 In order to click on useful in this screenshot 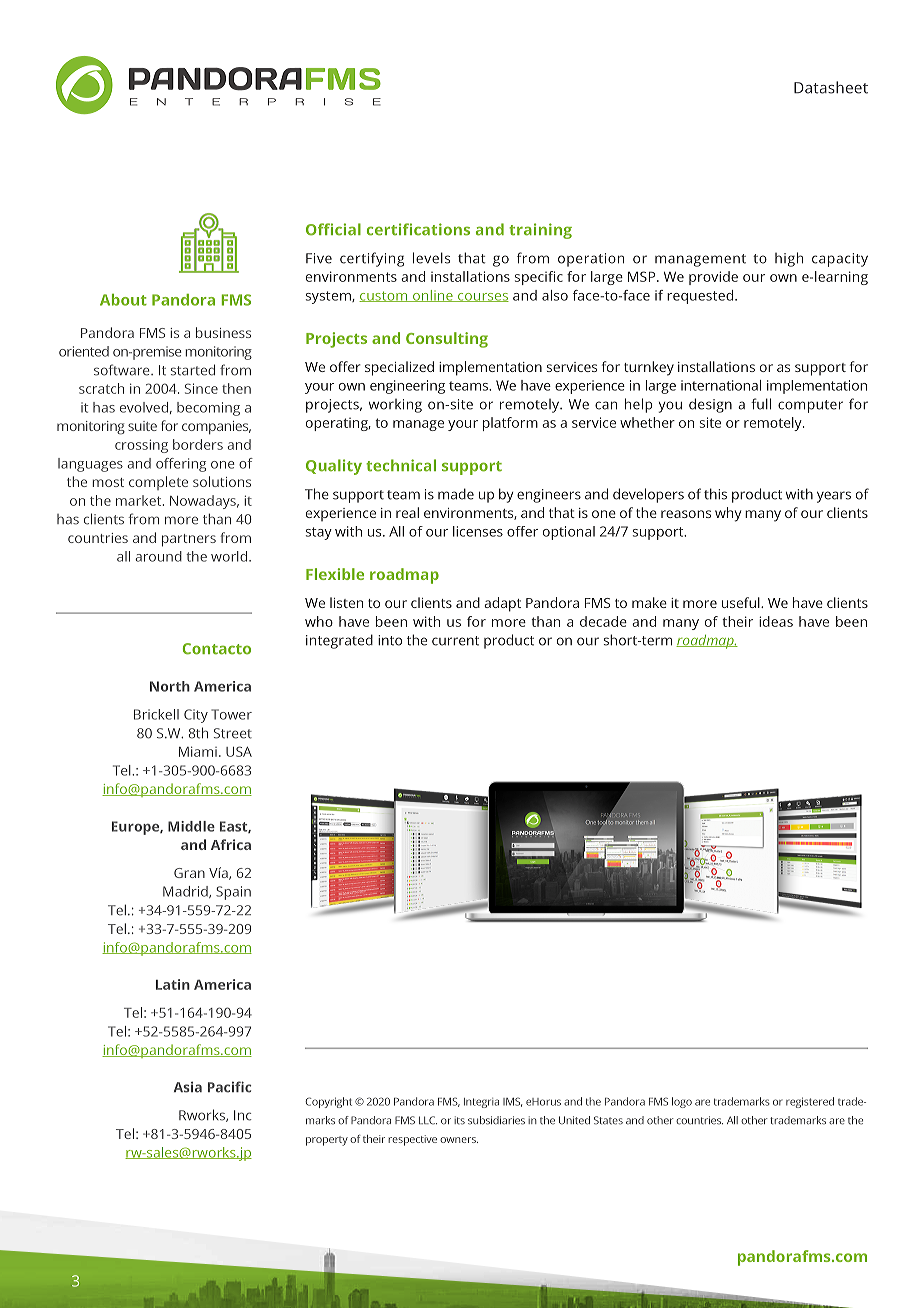, I will do `click(742, 602)`.
